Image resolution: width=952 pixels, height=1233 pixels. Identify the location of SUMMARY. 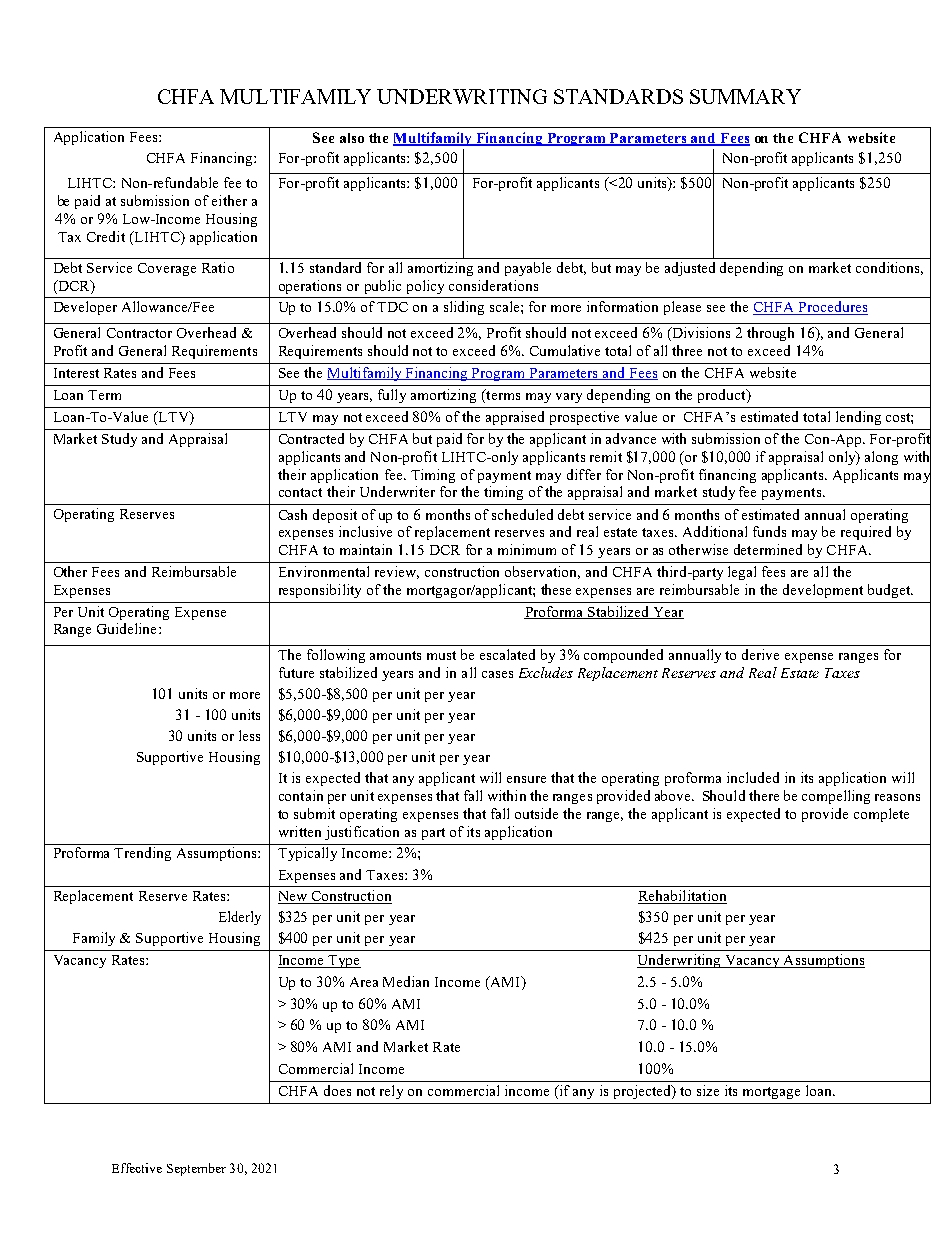
(745, 96).
